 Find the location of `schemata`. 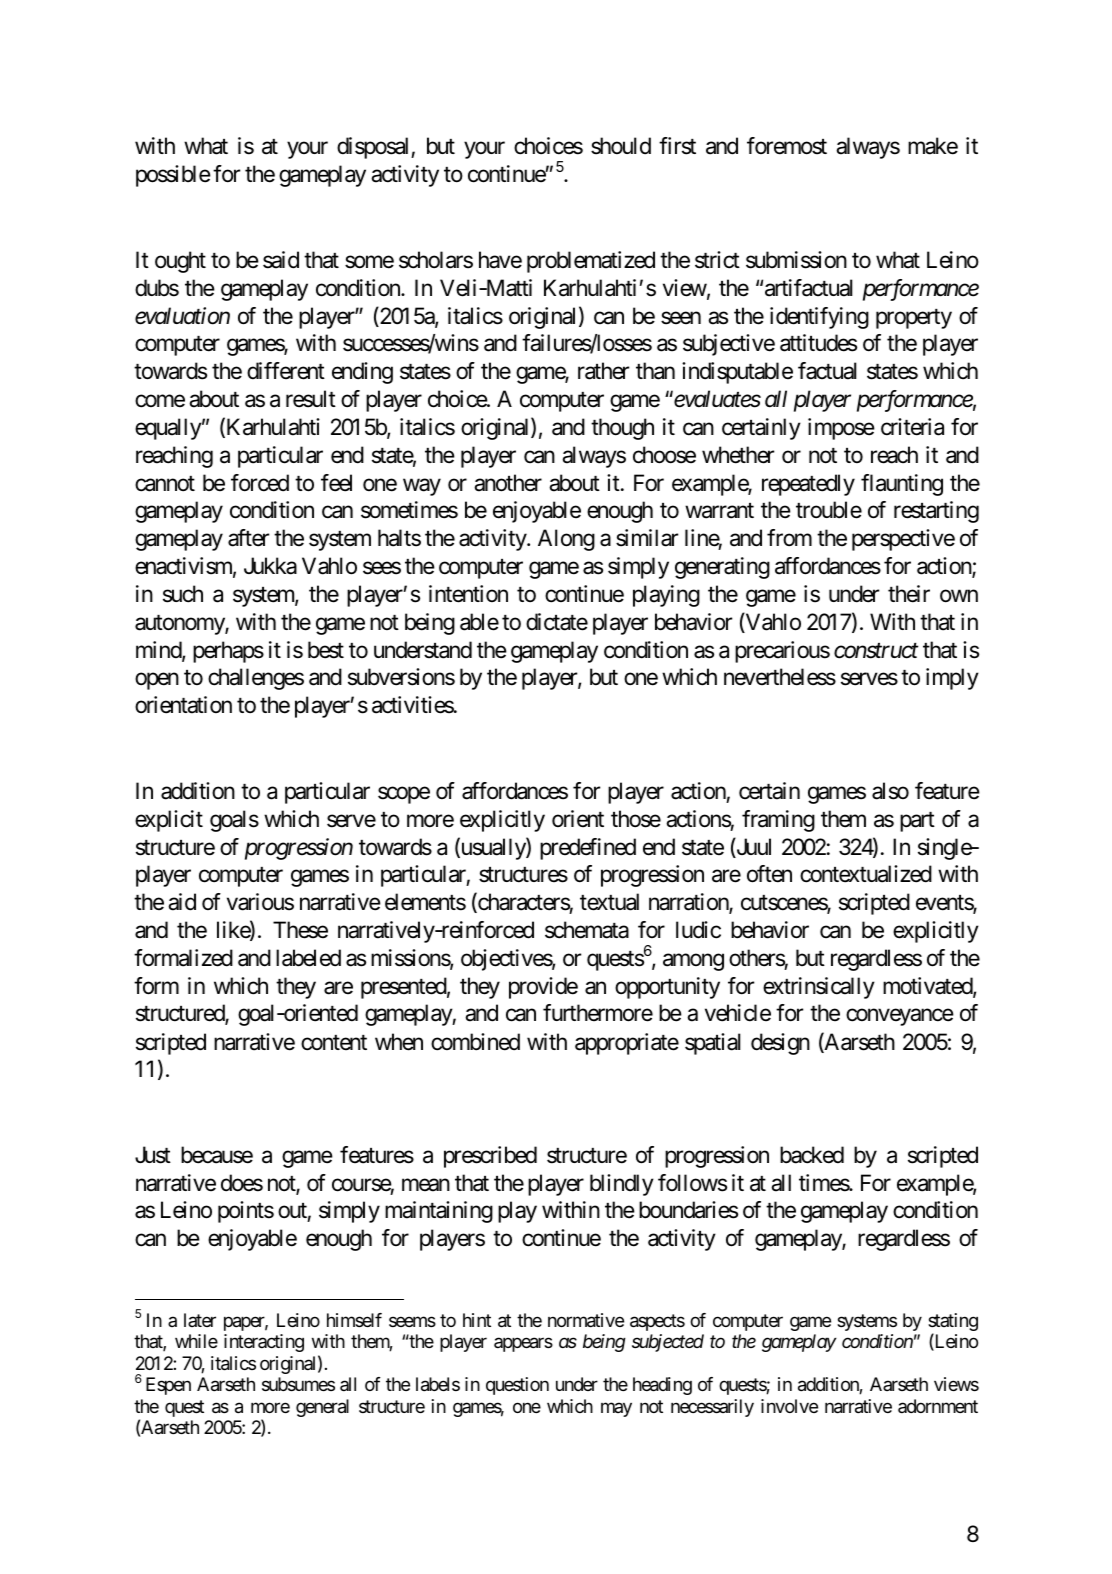

schemata is located at coordinates (587, 930).
